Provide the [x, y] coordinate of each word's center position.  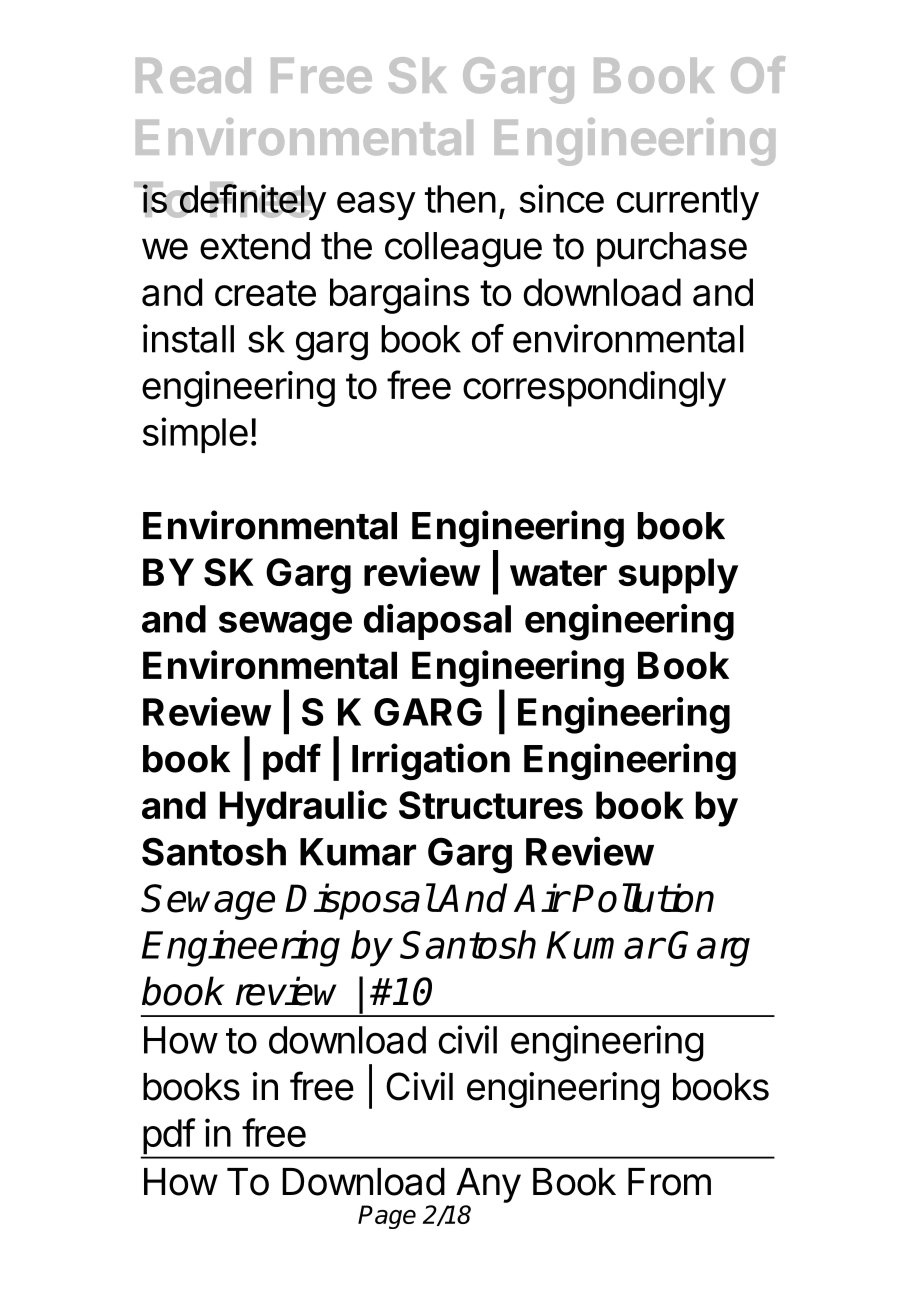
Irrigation [431, 761]
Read [193, 76]
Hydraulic [303, 808]
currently [688, 203]
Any [488, 1185]
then [460, 199]
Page [387, 1217]
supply [678, 576]
